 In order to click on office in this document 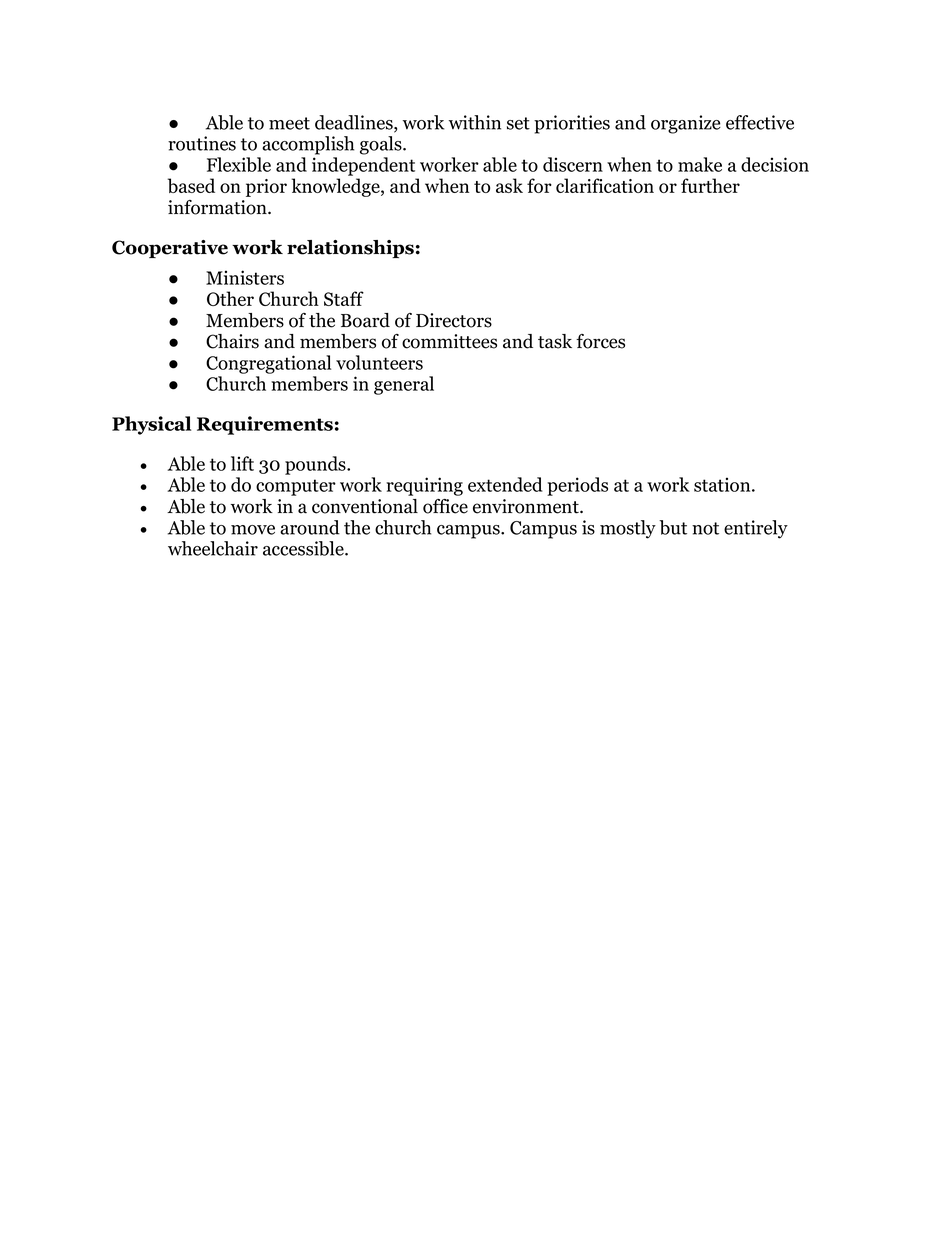, I will do `click(445, 506)`.
